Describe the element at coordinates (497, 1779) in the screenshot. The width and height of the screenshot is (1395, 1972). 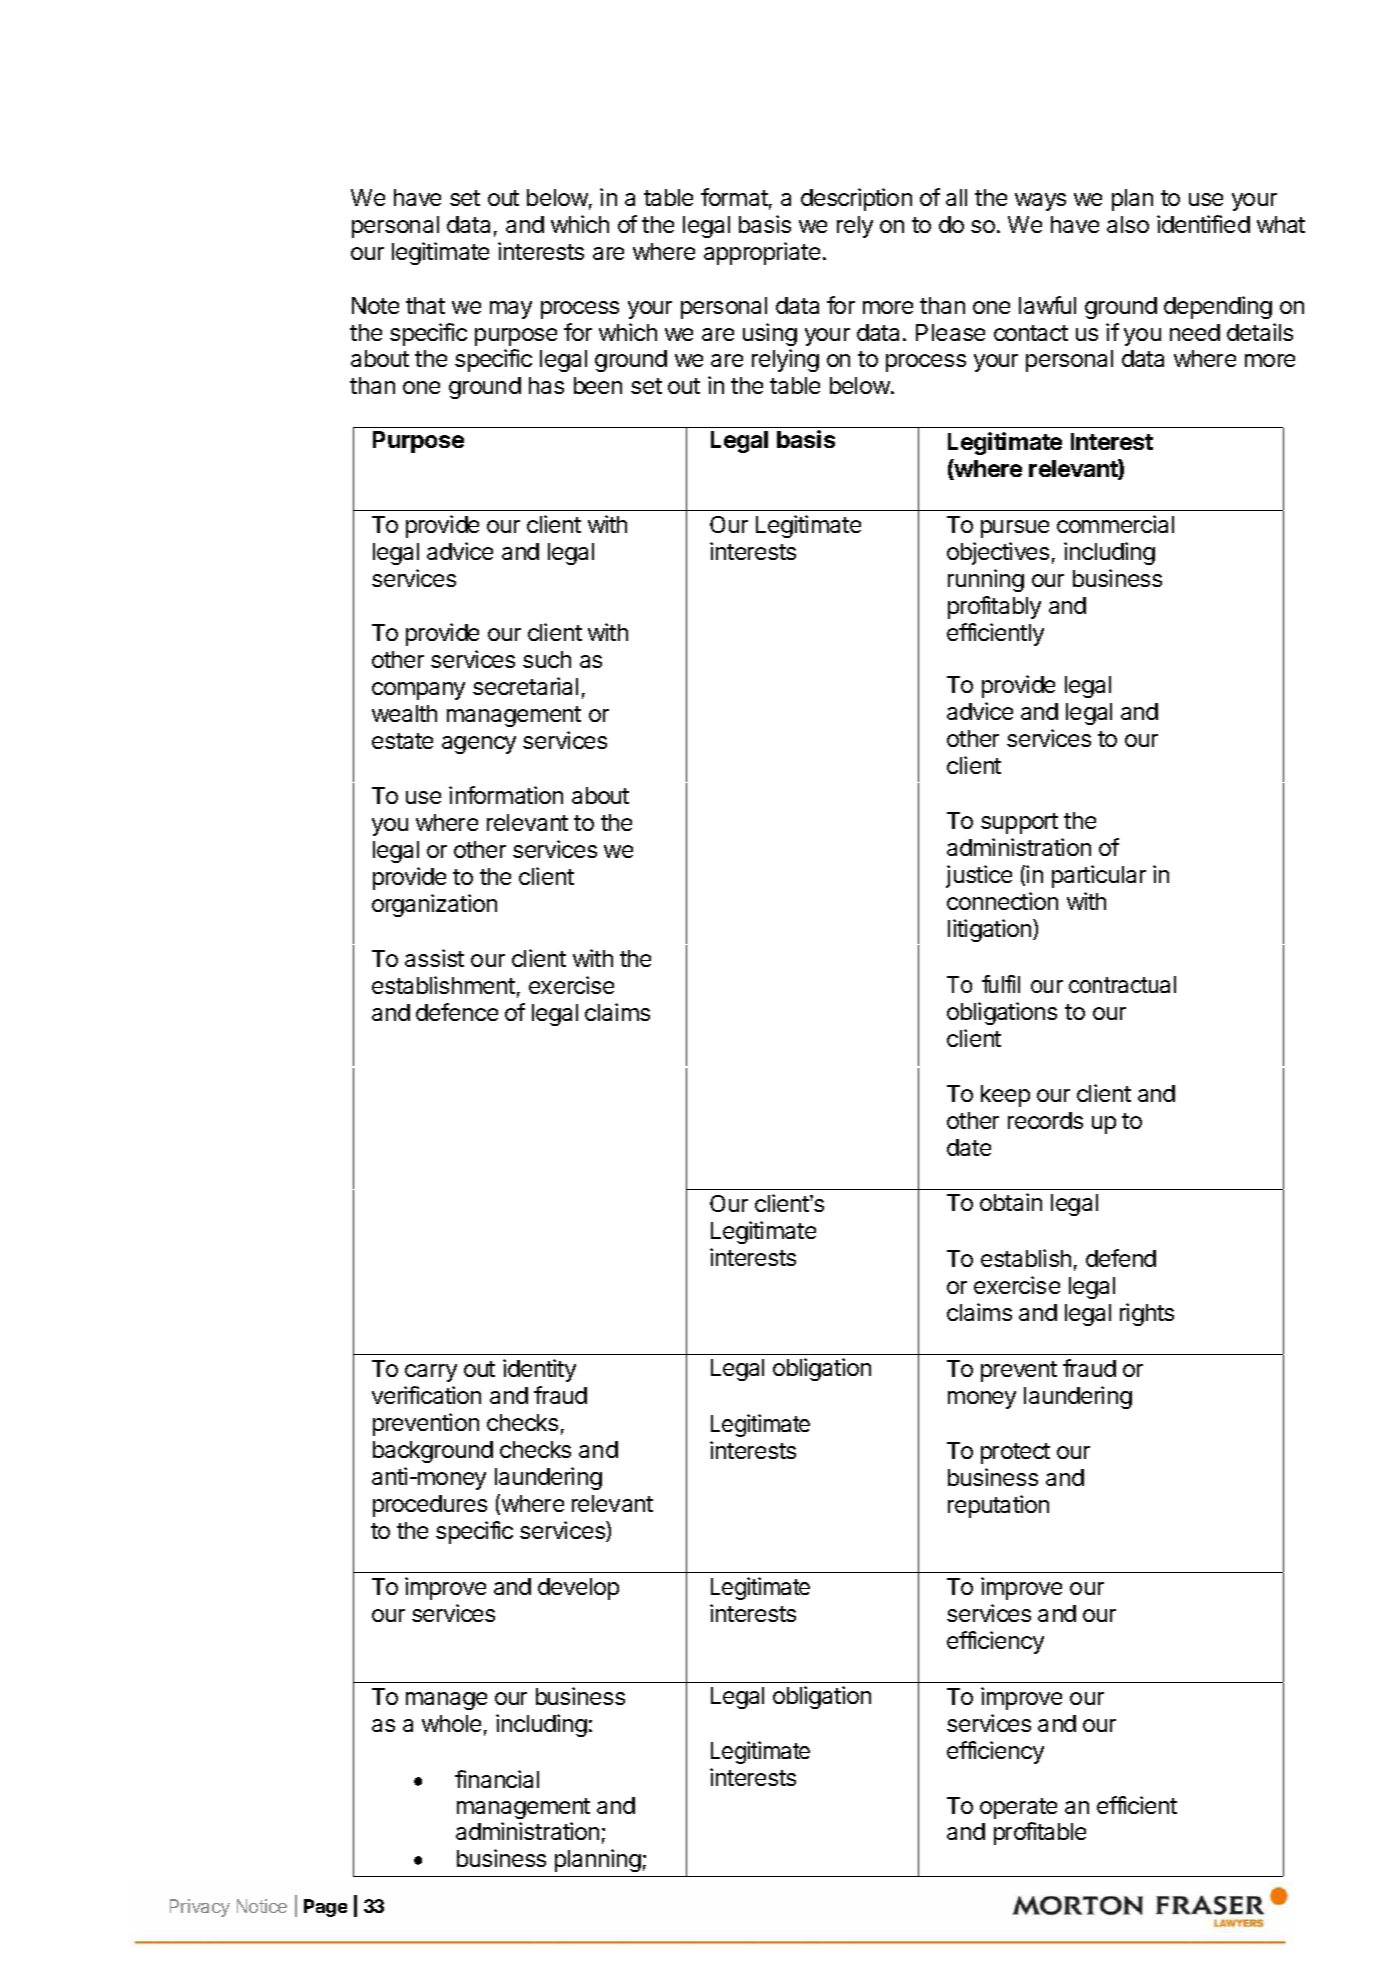
I see `financial` at that location.
